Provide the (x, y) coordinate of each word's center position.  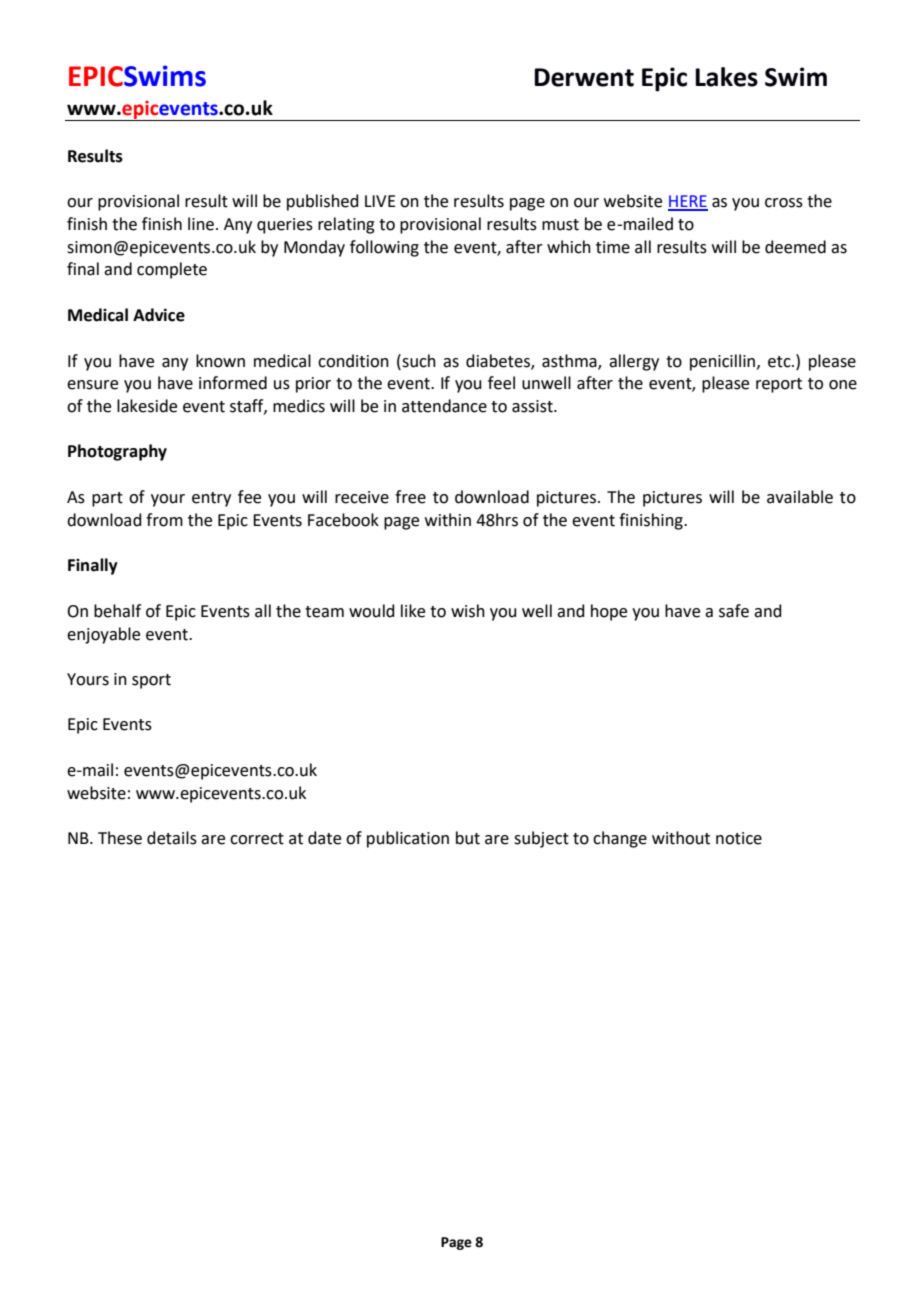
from (164, 520)
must (560, 225)
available (800, 497)
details (172, 838)
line (201, 224)
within (448, 520)
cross (784, 203)
